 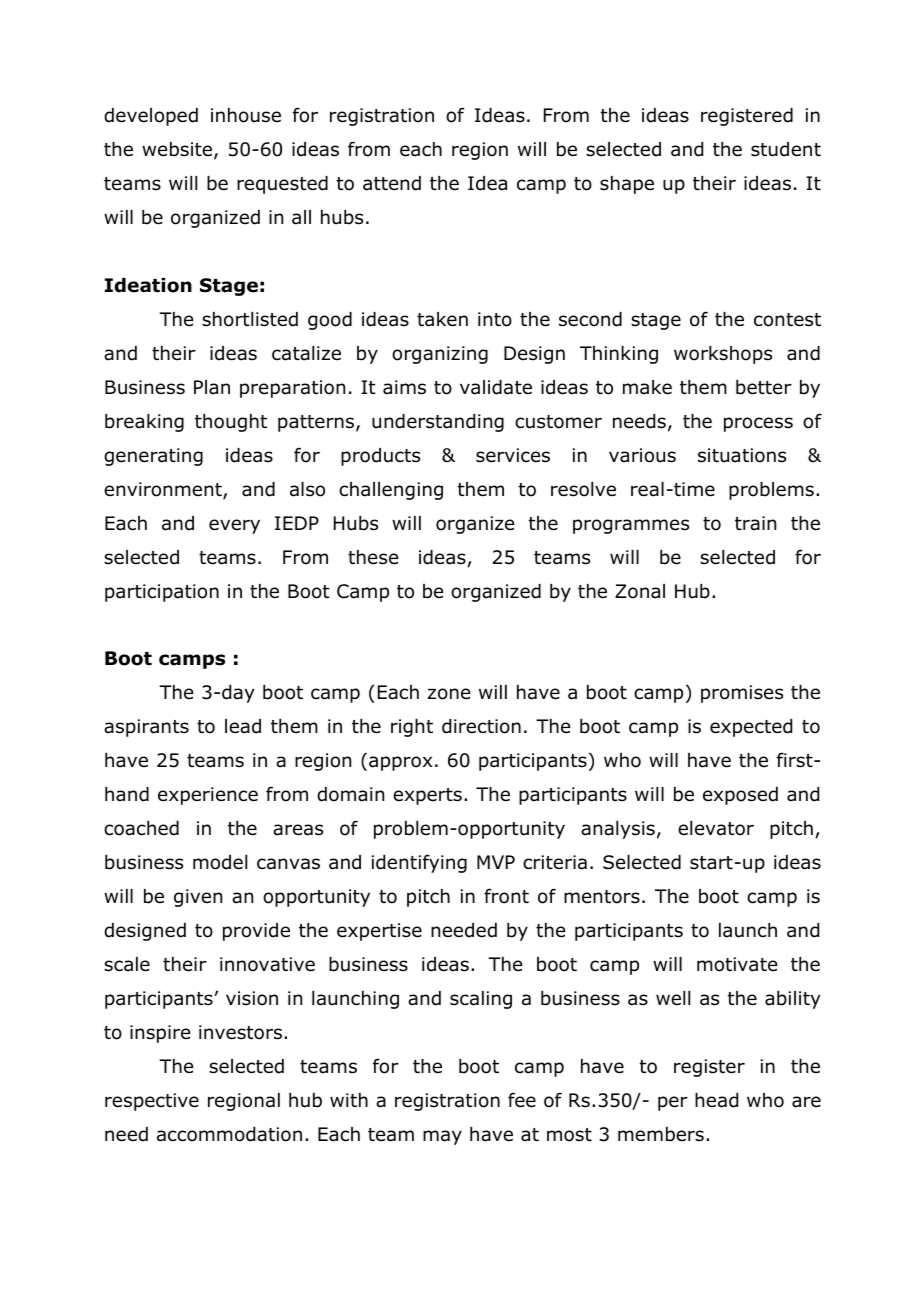 I want to click on accommodation, so click(x=229, y=1134).
